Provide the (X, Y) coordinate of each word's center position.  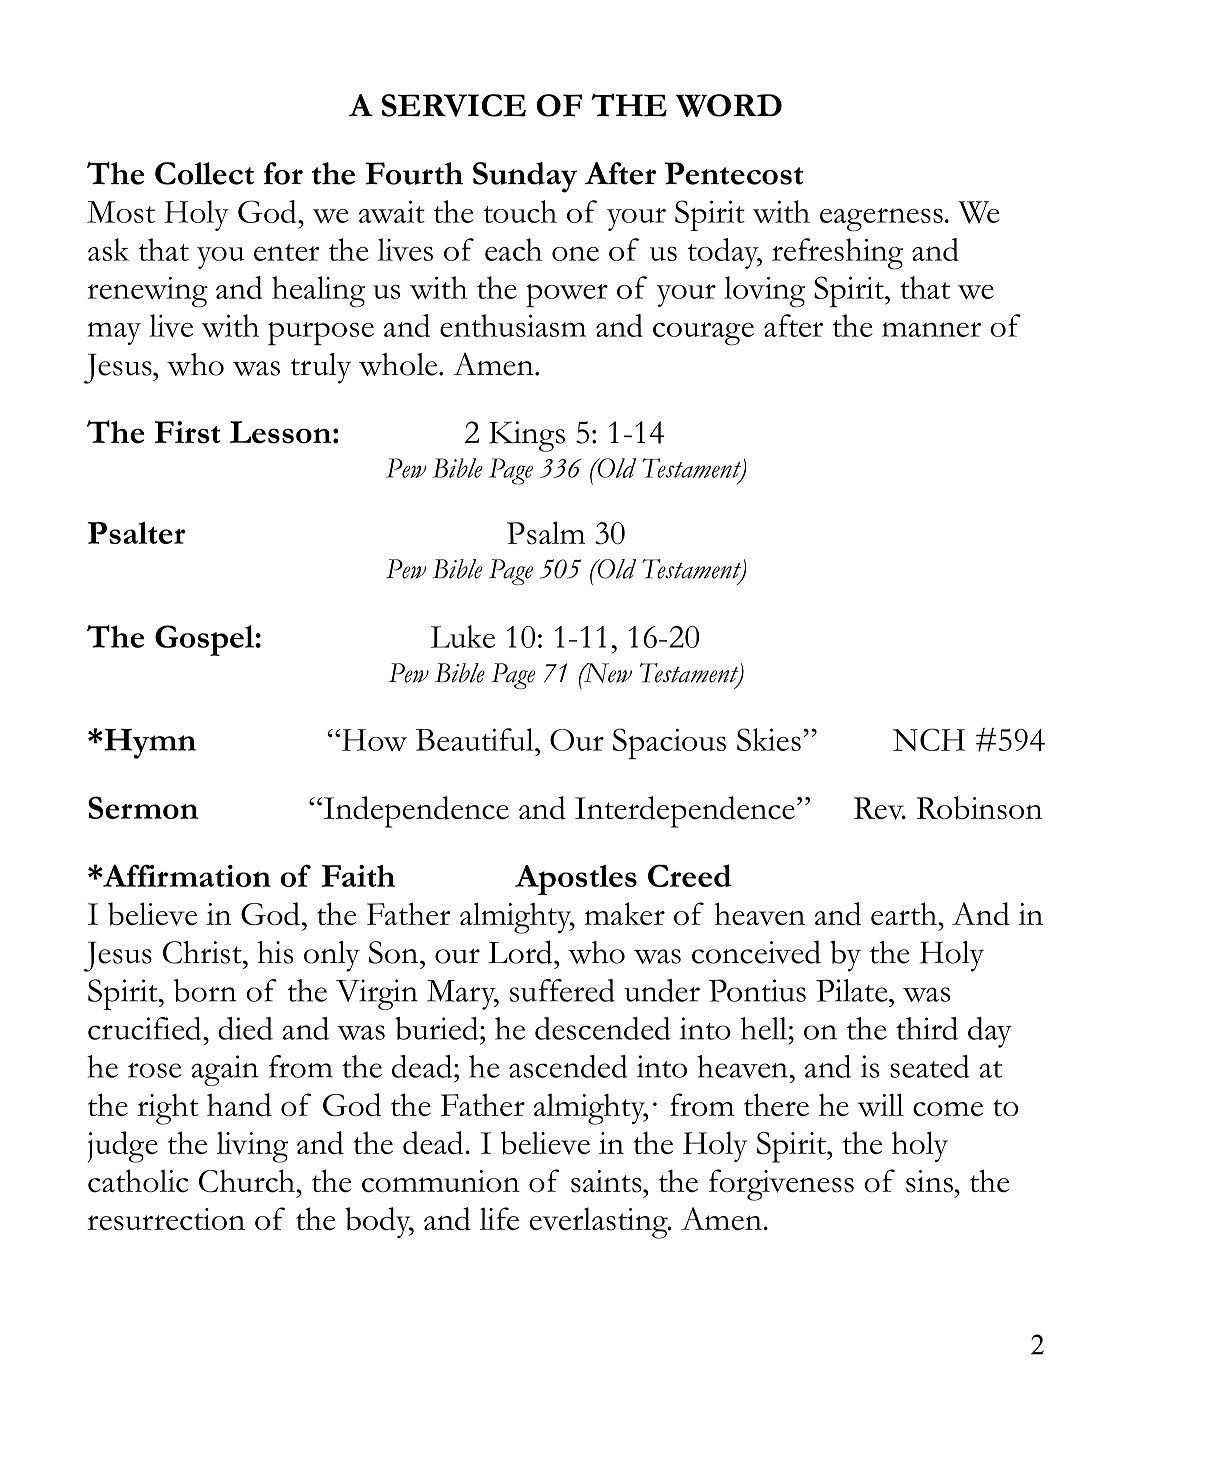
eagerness (881, 220)
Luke (462, 636)
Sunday (525, 177)
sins (930, 1181)
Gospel (205, 640)
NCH (929, 739)
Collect (204, 173)
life (499, 1218)
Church (248, 1181)
